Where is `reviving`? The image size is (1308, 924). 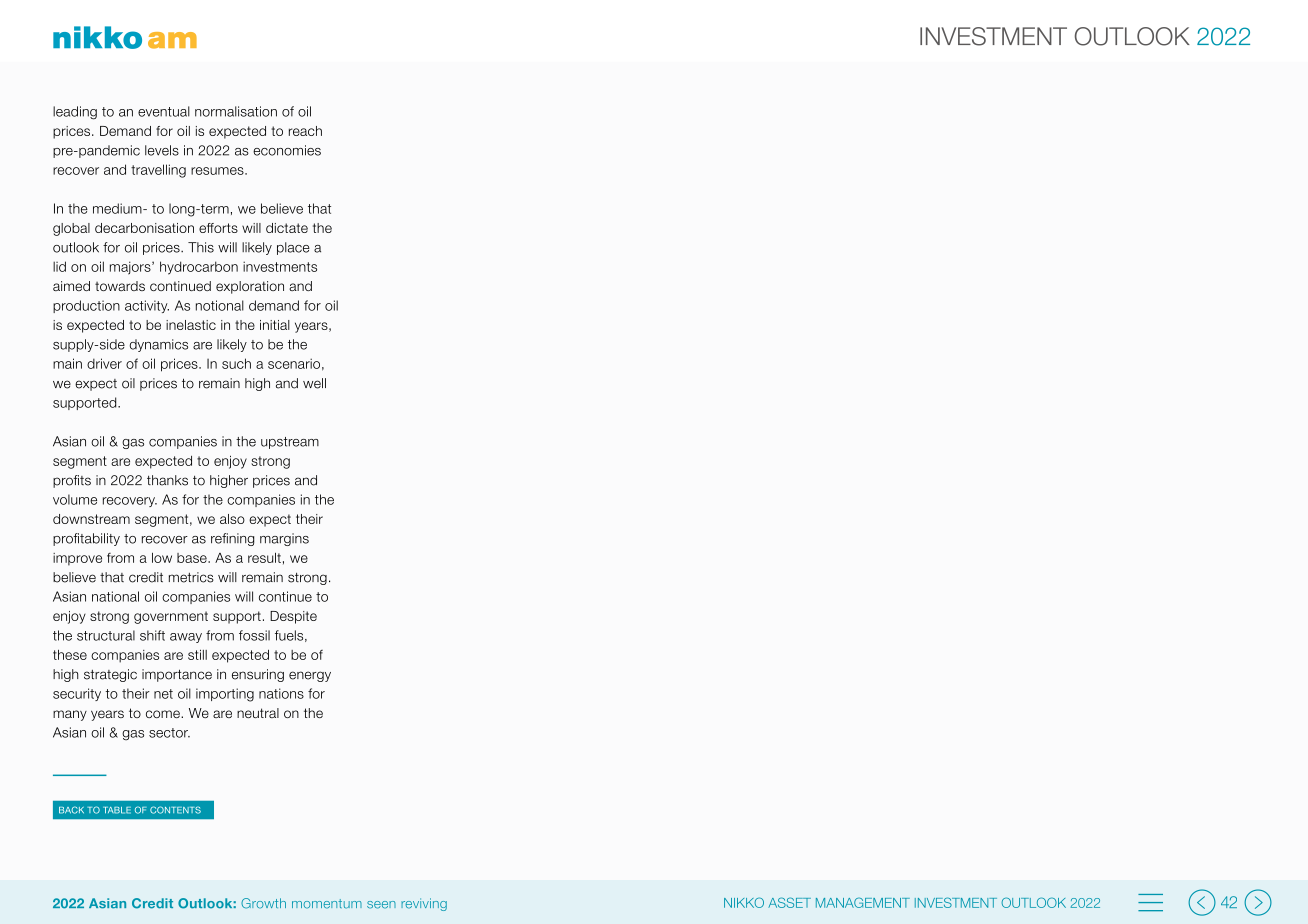 reviving is located at coordinates (424, 904).
